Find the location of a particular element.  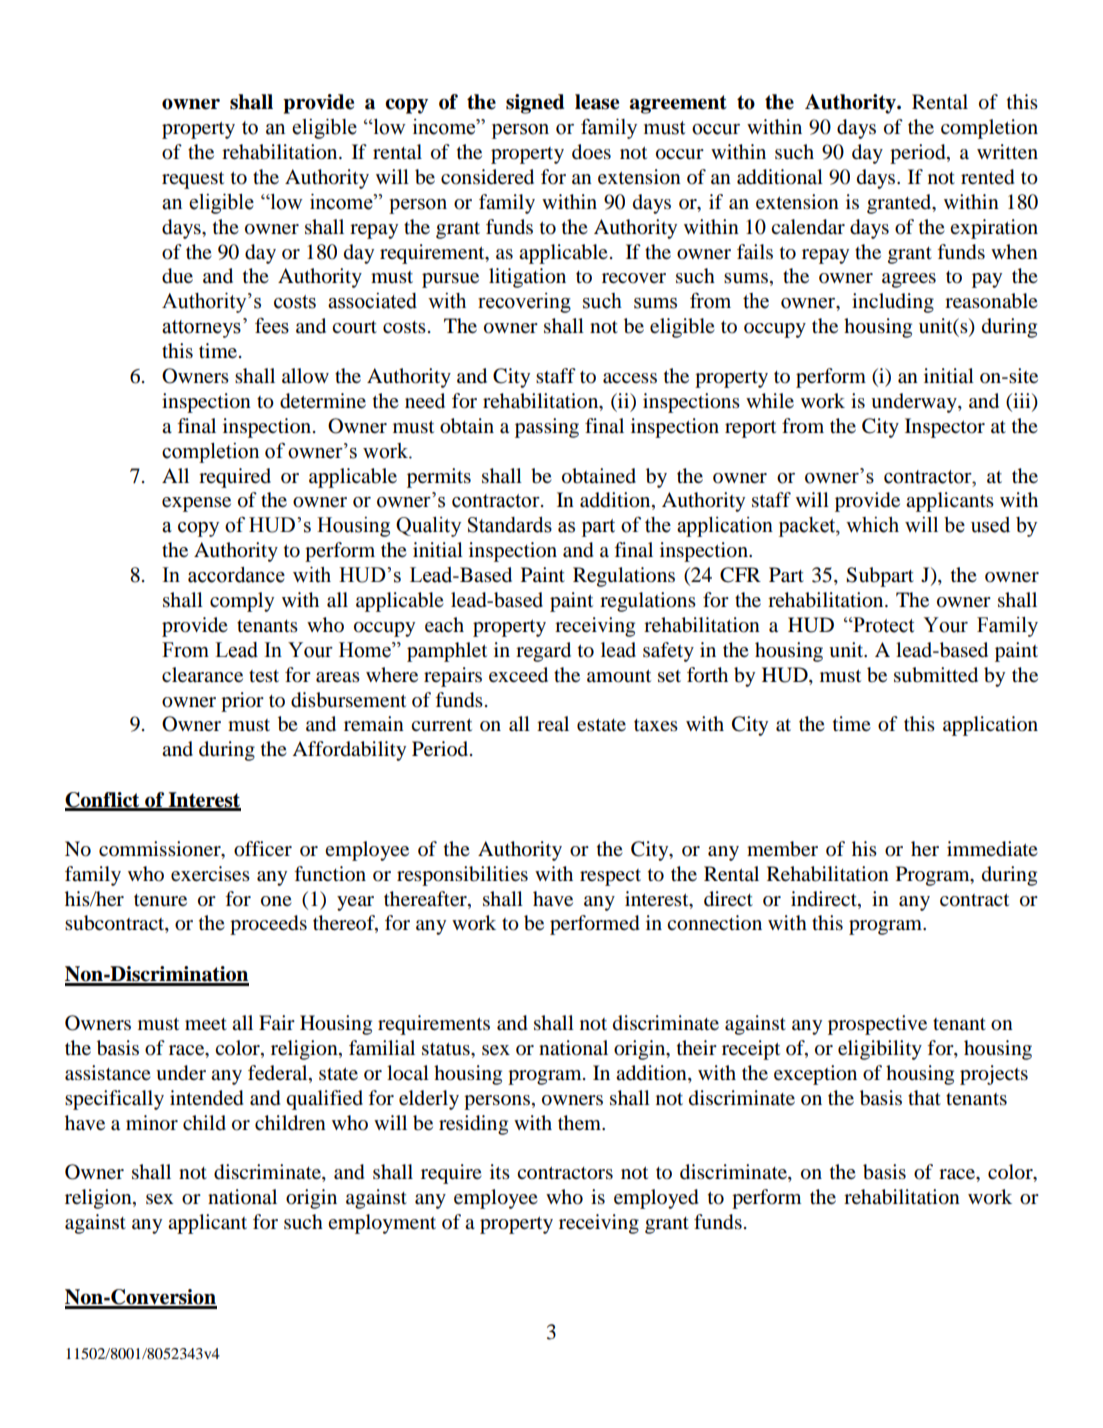

request is located at coordinates (193, 180).
